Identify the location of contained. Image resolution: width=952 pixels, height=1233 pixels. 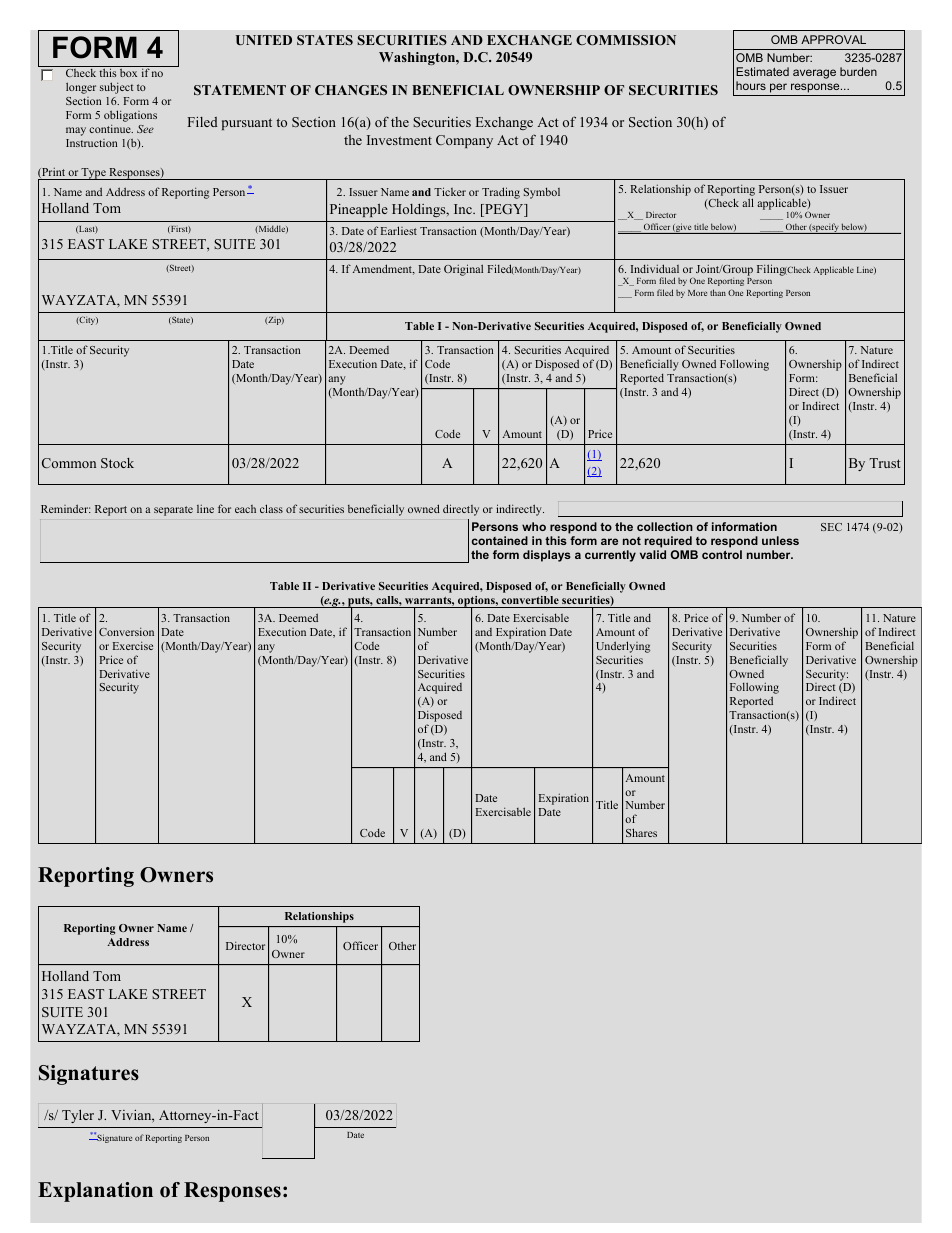
(500, 540).
